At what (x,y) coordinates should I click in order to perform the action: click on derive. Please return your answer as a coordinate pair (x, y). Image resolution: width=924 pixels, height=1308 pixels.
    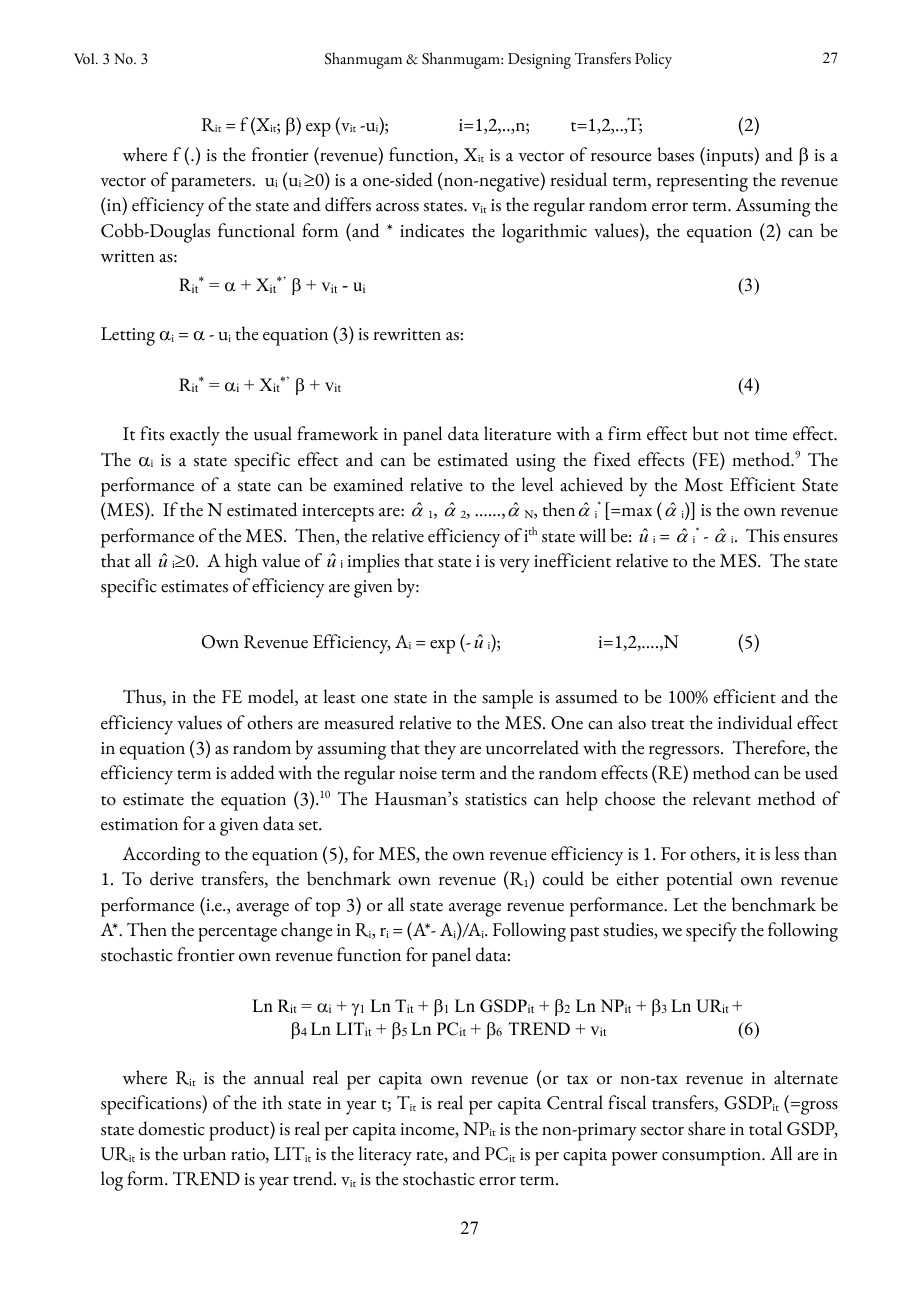
    Looking at the image, I should click on (172, 878).
